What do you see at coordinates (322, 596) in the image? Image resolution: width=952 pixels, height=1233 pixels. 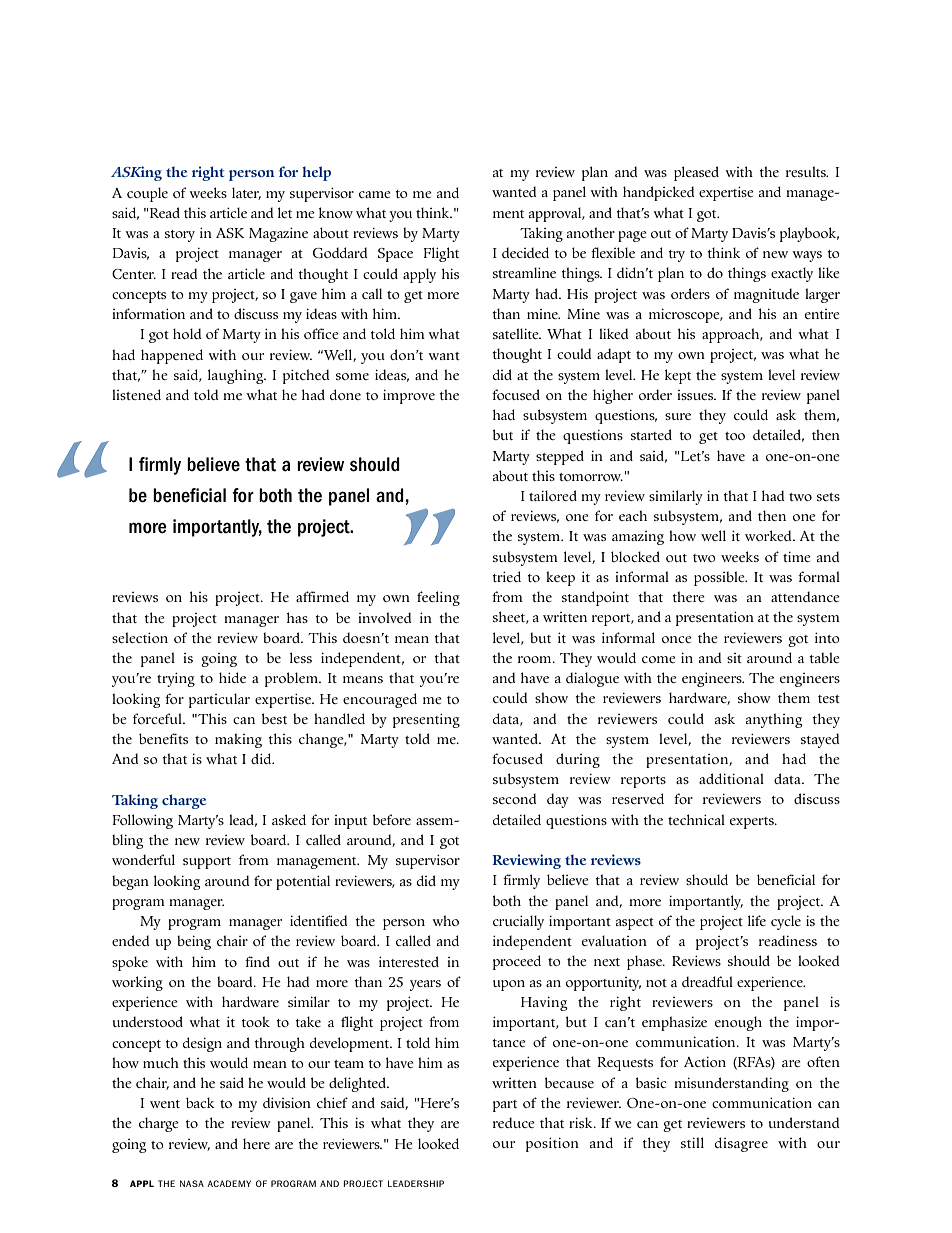 I see `affirmed` at bounding box center [322, 596].
